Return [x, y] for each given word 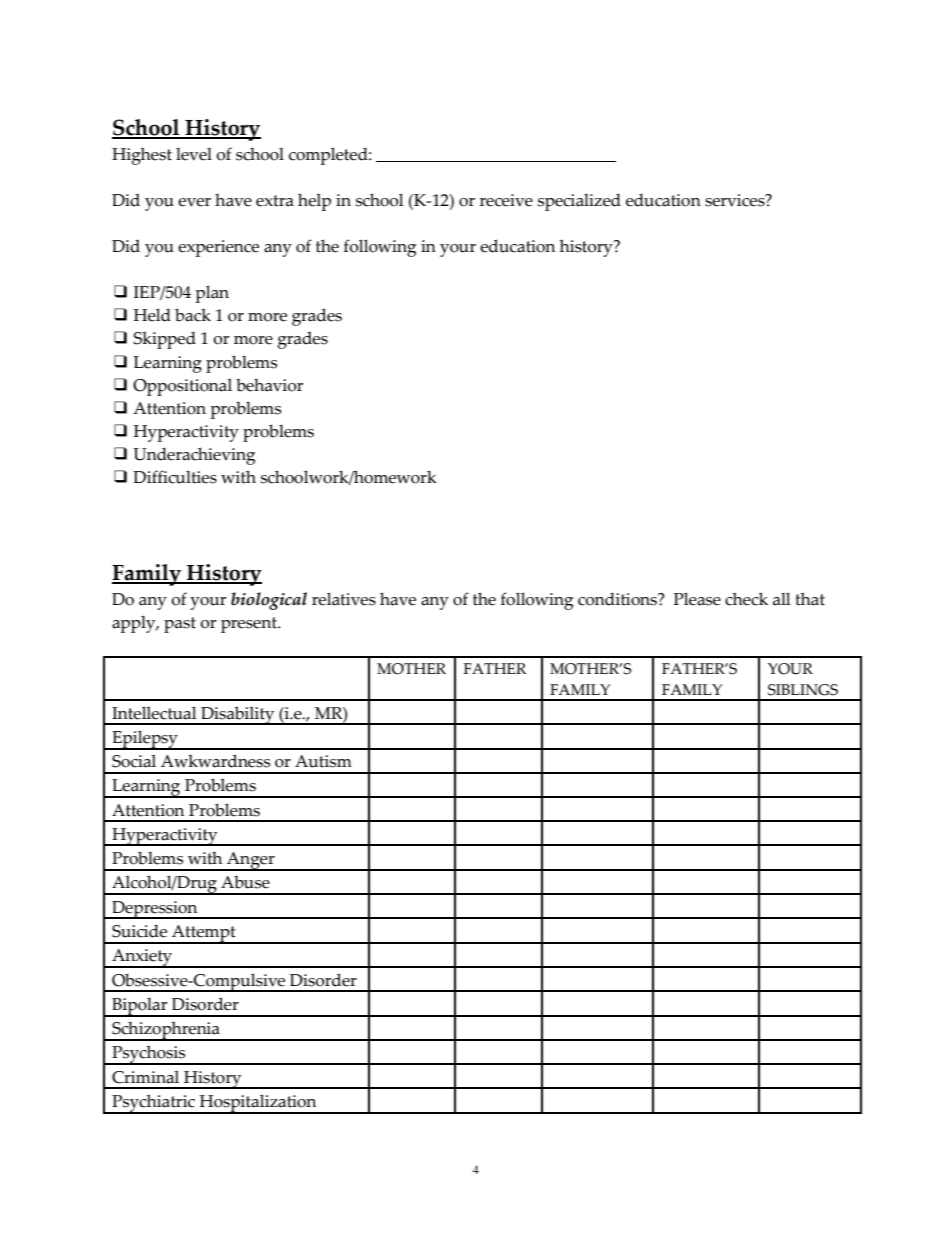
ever [194, 202]
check [746, 599]
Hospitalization [258, 1104]
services [736, 200]
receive [506, 200]
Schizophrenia [166, 1031]
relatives [344, 599]
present [250, 625]
